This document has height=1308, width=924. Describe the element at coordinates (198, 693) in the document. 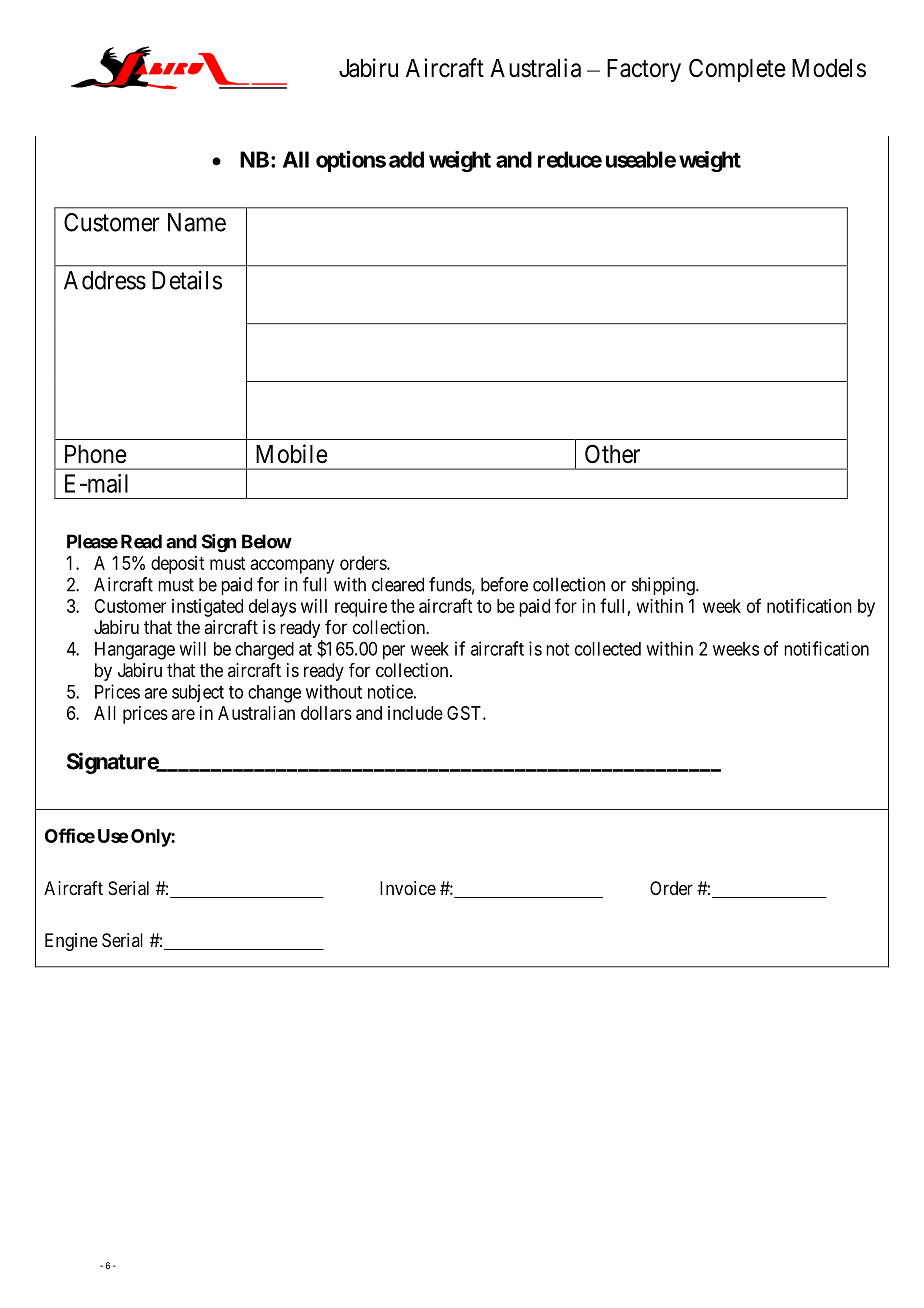

I see `subject` at that location.
